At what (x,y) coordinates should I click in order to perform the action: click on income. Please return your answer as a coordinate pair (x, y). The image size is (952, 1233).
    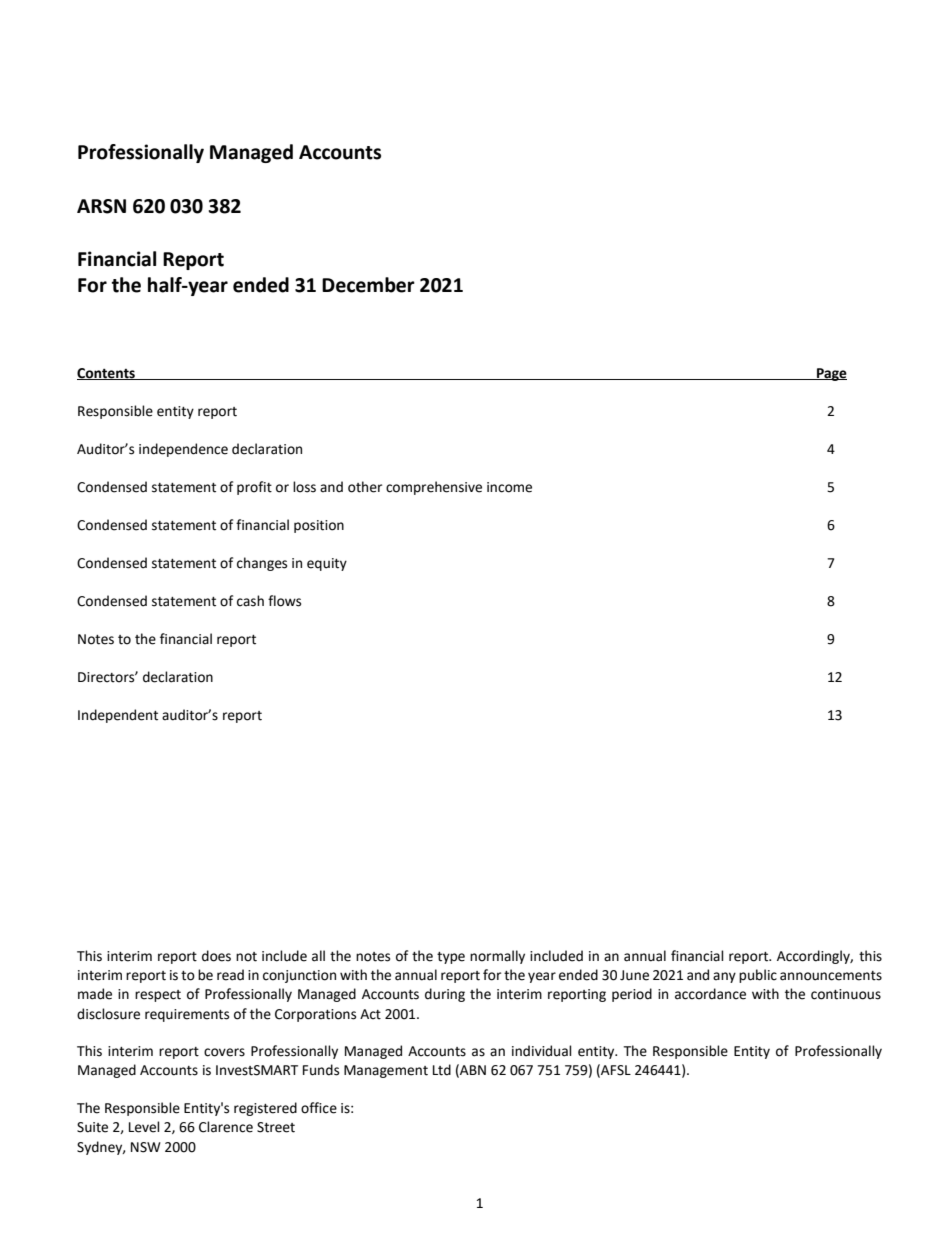
    Looking at the image, I should click on (509, 487).
